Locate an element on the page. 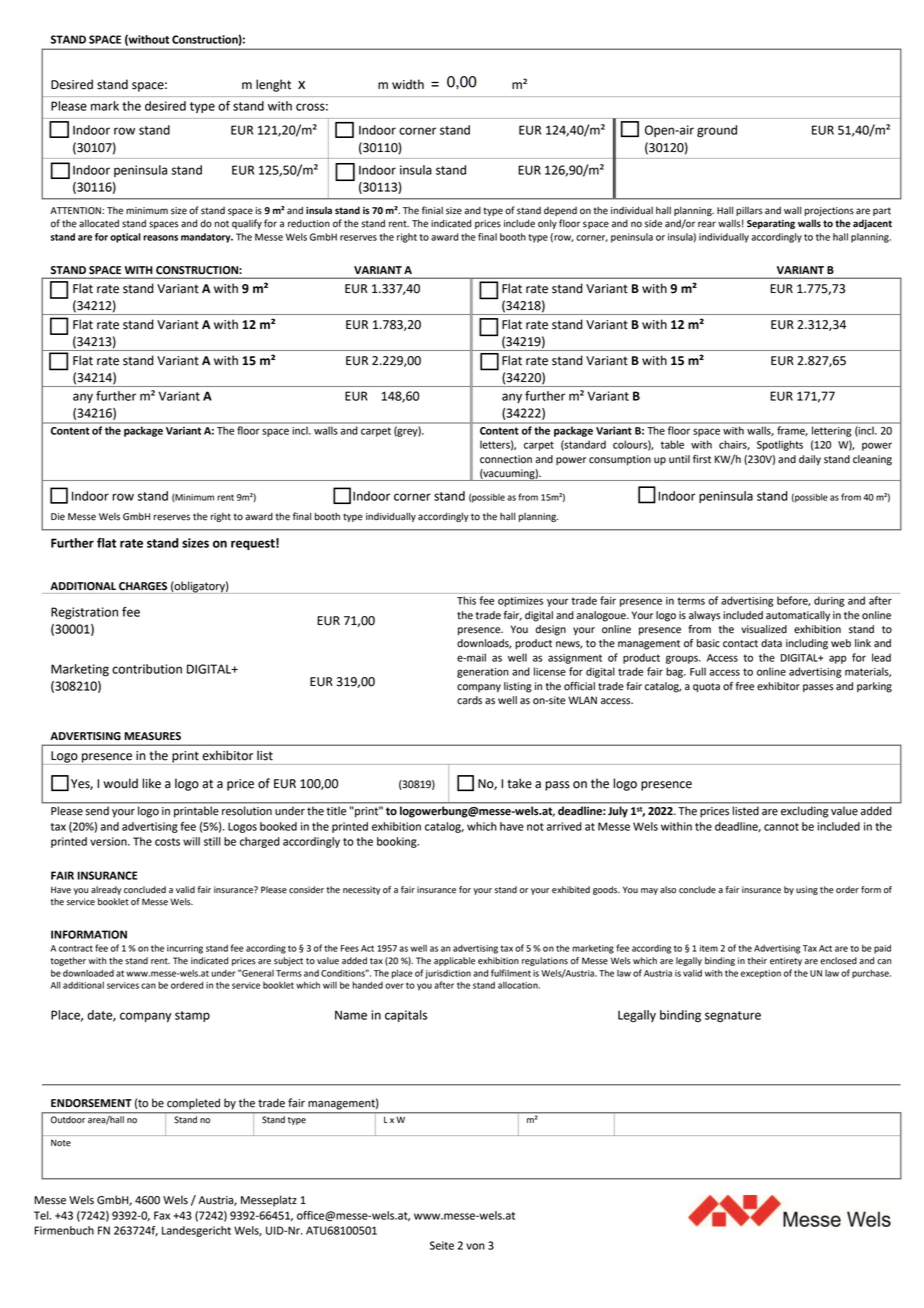  ground is located at coordinates (717, 131).
